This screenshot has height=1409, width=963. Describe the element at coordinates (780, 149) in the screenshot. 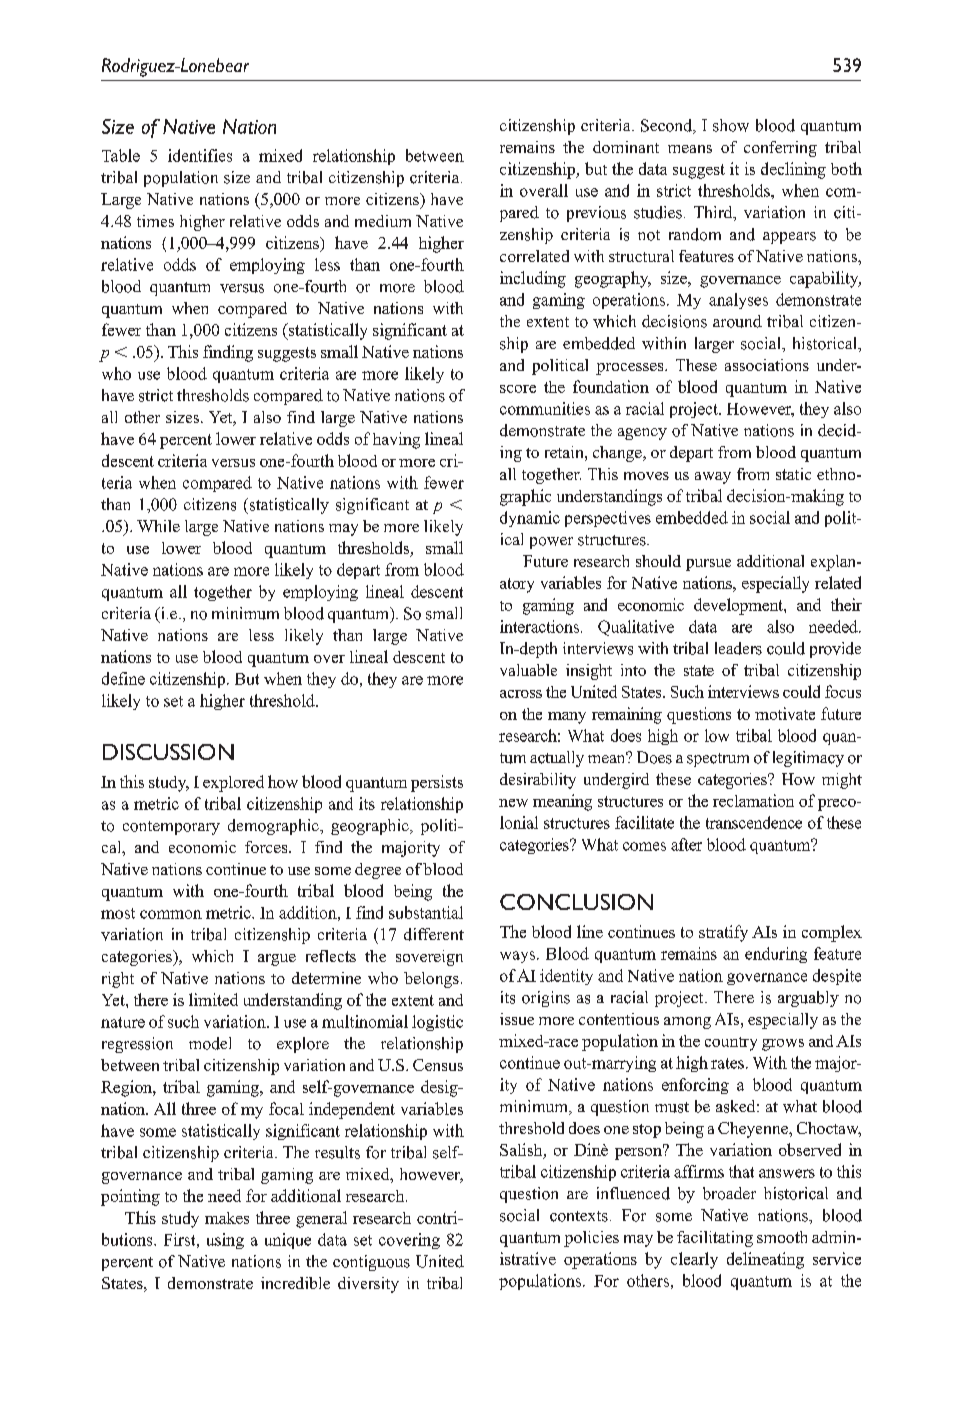

I see `conferring` at that location.
